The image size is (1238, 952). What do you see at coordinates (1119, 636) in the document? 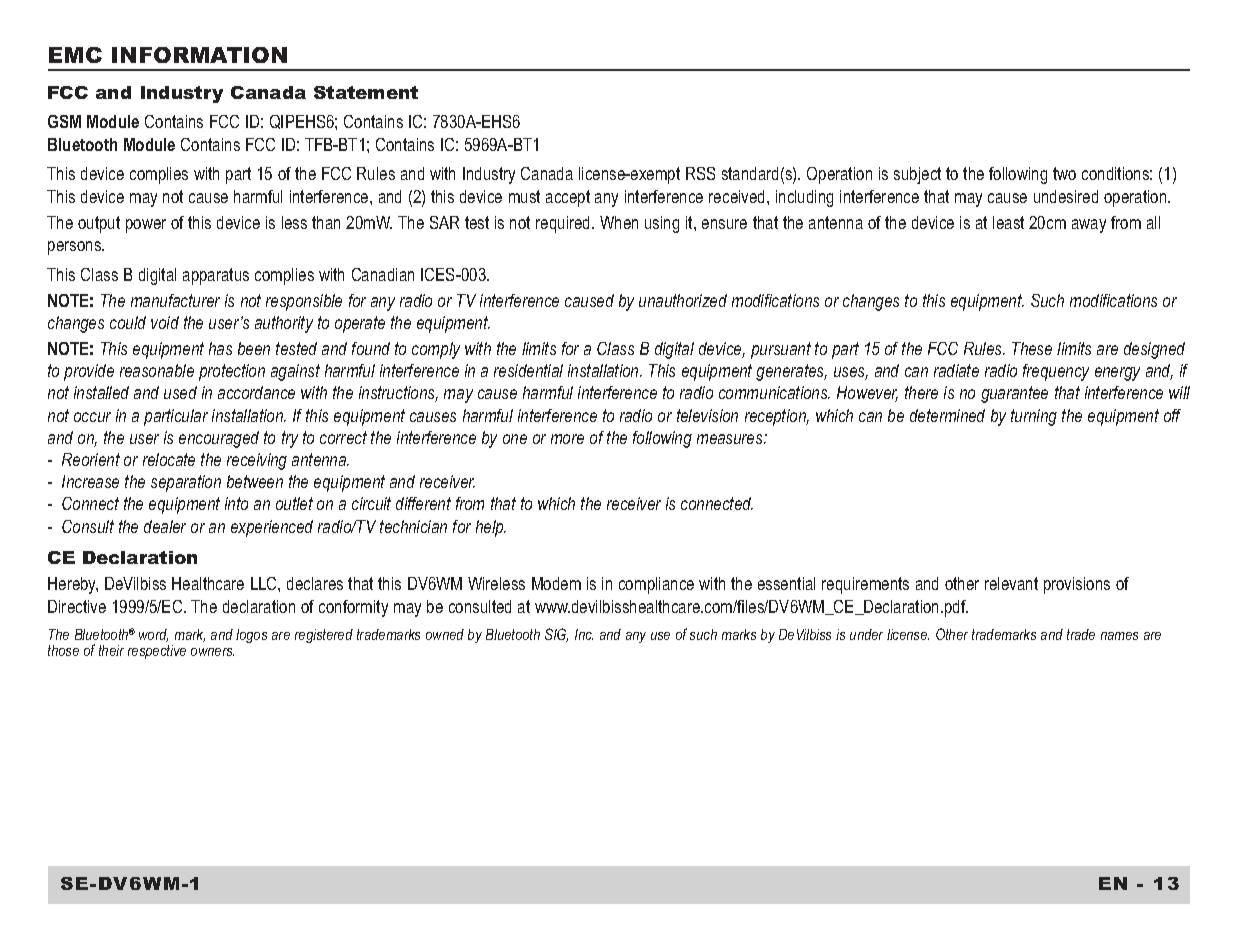
I see `names` at bounding box center [1119, 636].
